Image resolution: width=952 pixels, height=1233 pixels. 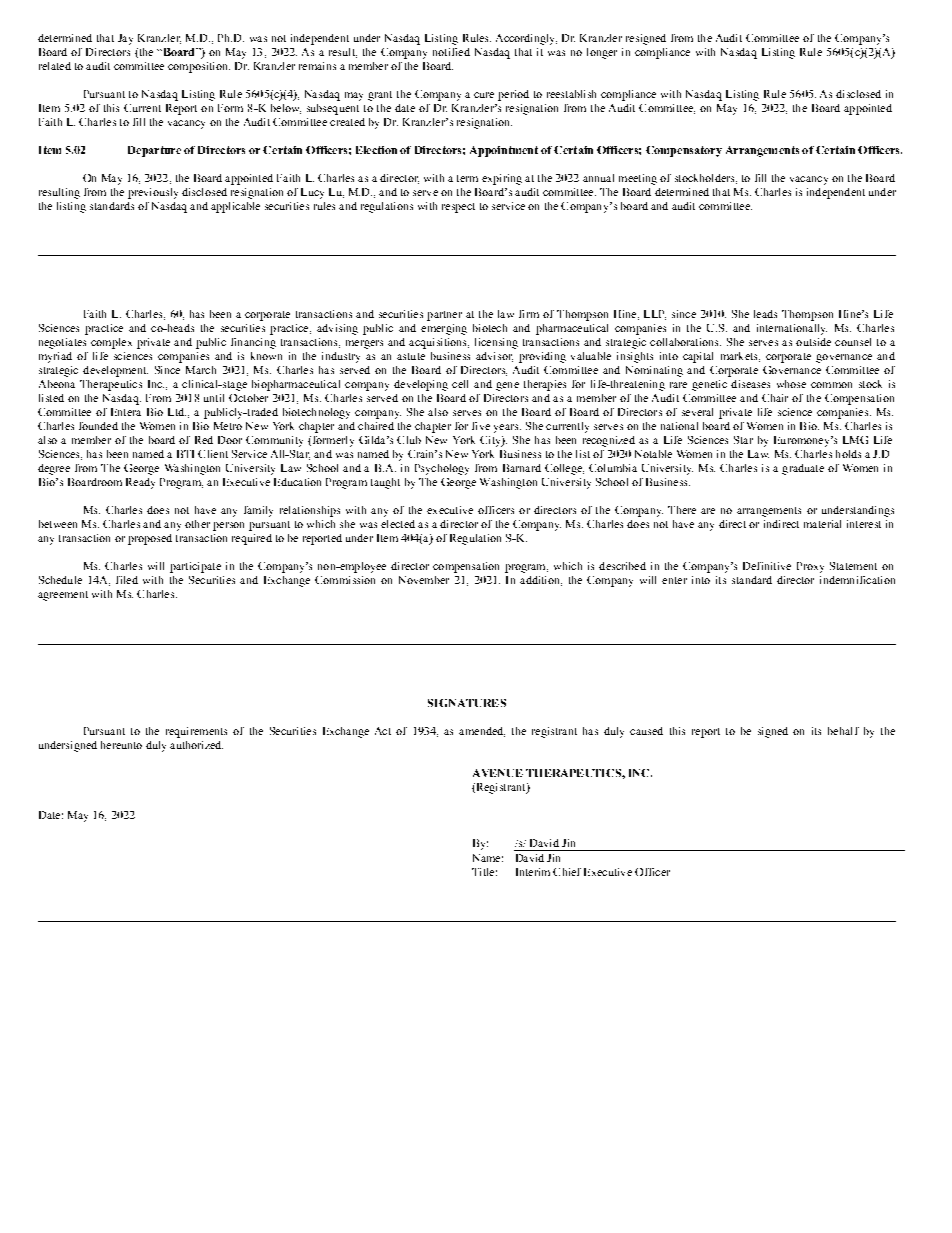 What do you see at coordinates (121, 745) in the image?
I see `hereunto` at bounding box center [121, 745].
